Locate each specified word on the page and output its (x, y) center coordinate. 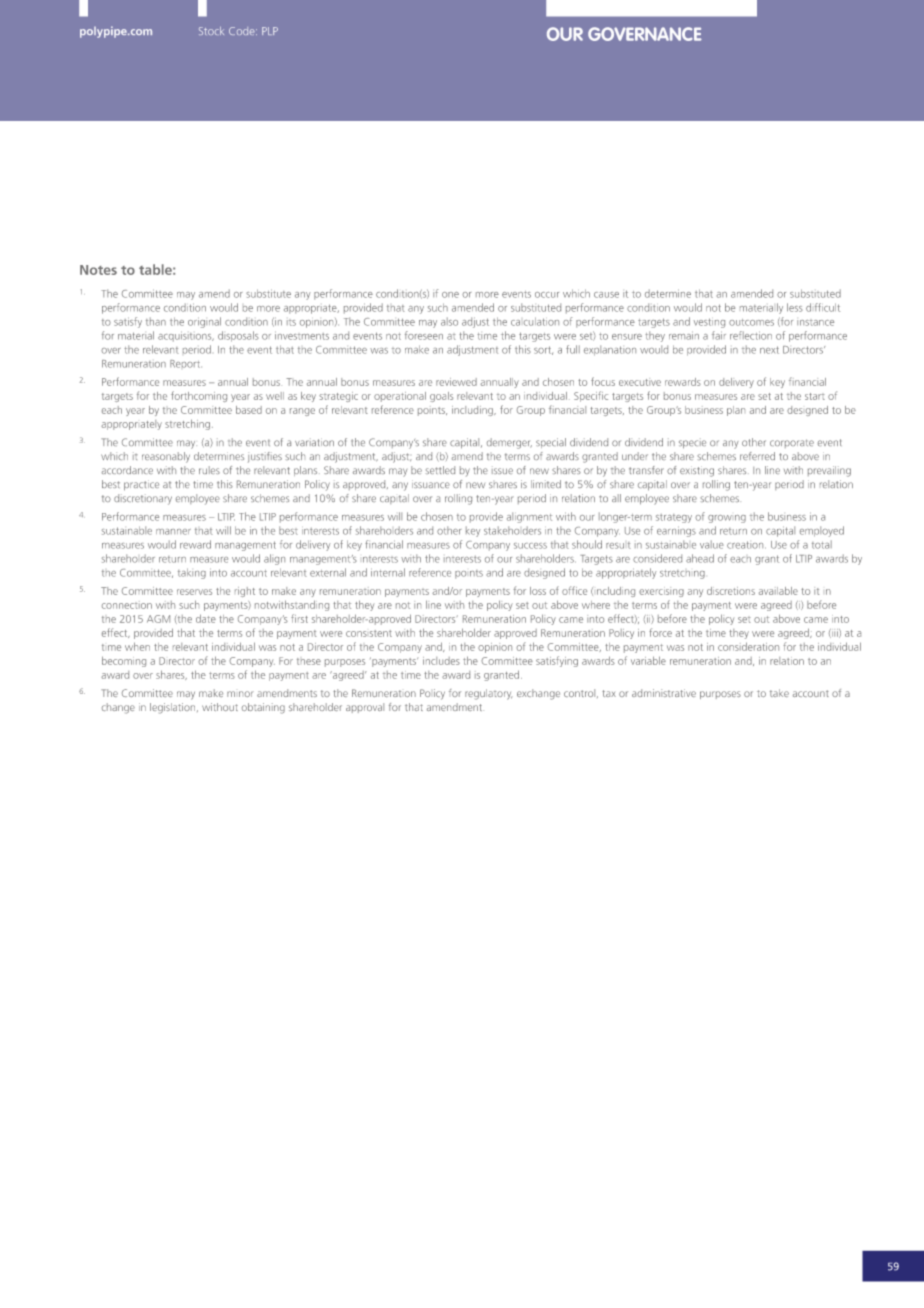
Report (186, 364)
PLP (270, 31)
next (769, 350)
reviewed (456, 382)
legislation (174, 708)
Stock (211, 31)
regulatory (488, 694)
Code (243, 31)
